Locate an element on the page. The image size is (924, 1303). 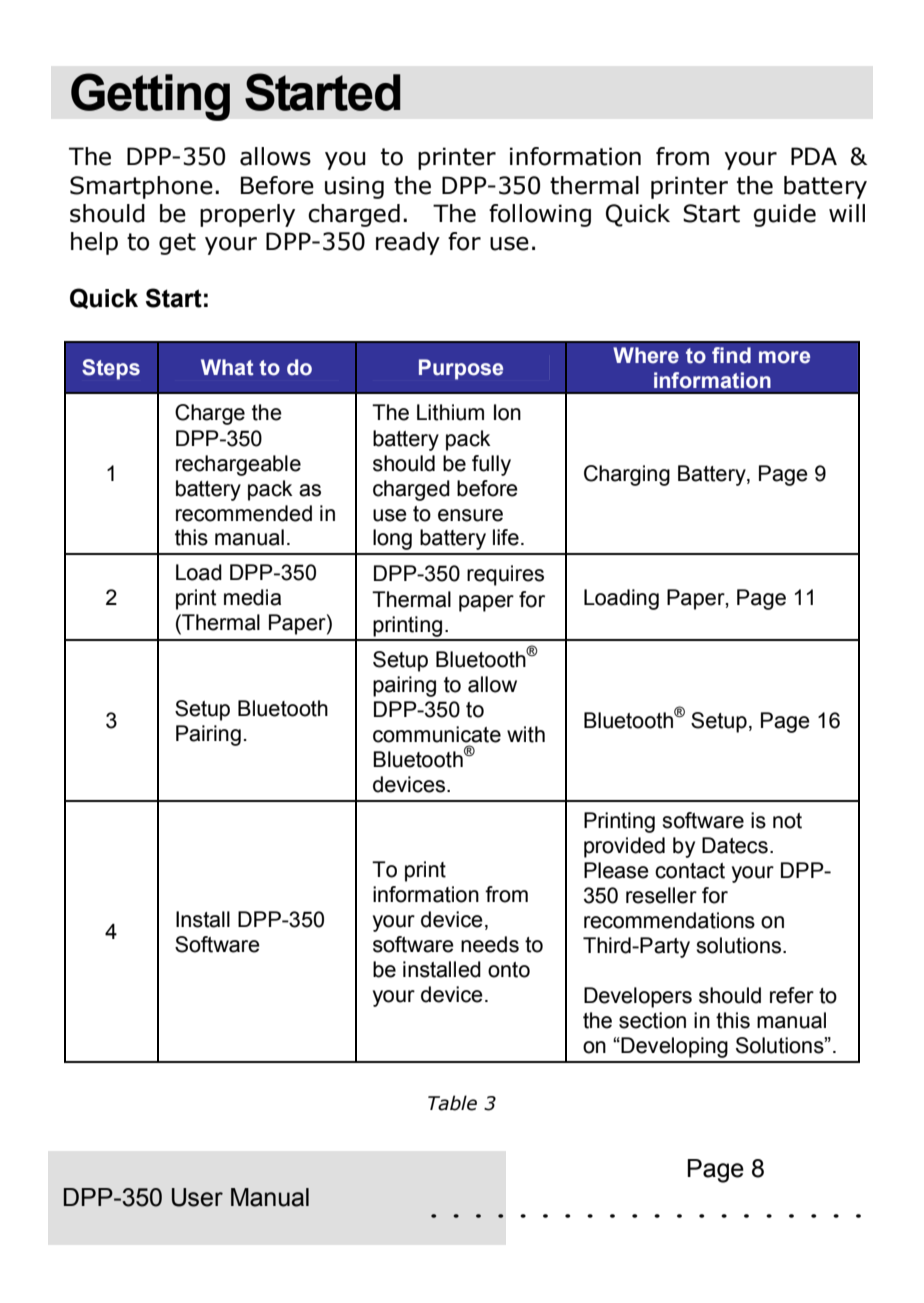
User is located at coordinates (197, 1197).
